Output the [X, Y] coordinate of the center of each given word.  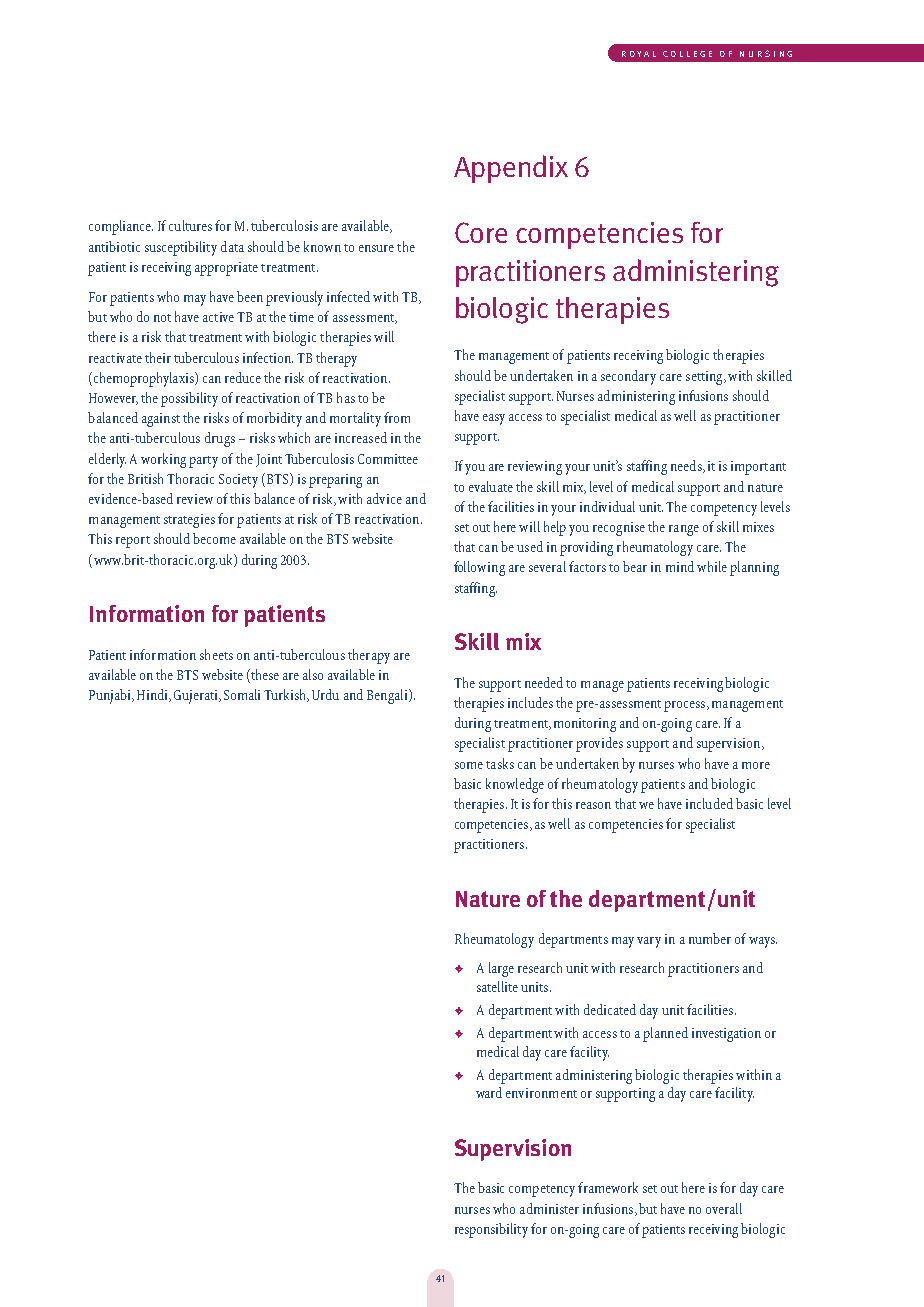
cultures [190, 225]
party [203, 462]
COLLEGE [687, 54]
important [758, 468]
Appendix [511, 169]
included [709, 803]
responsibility [491, 1230]
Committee [388, 459]
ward [489, 1092]
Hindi [153, 695]
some [469, 765]
